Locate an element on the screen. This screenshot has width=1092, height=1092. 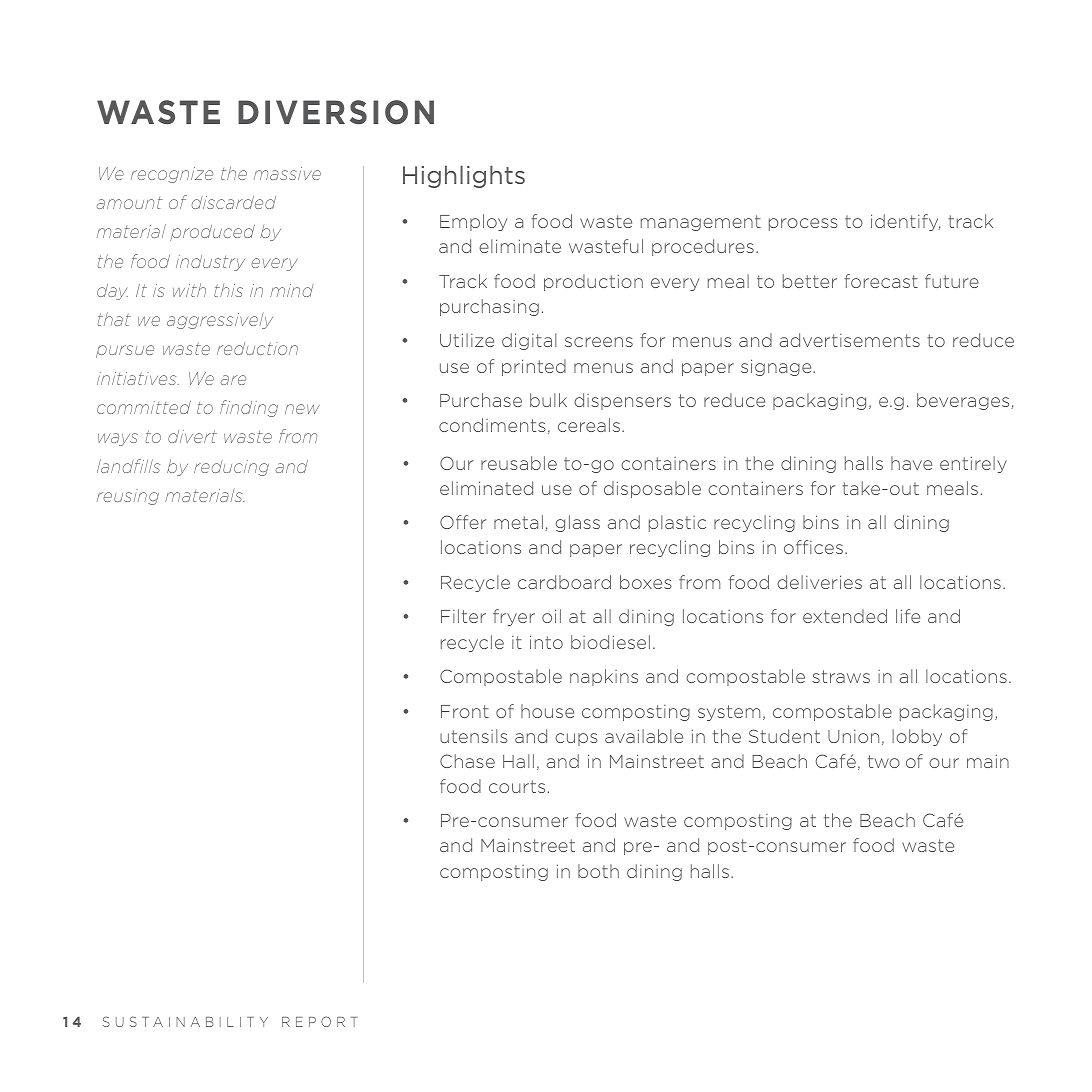
deliveries is located at coordinates (819, 582).
